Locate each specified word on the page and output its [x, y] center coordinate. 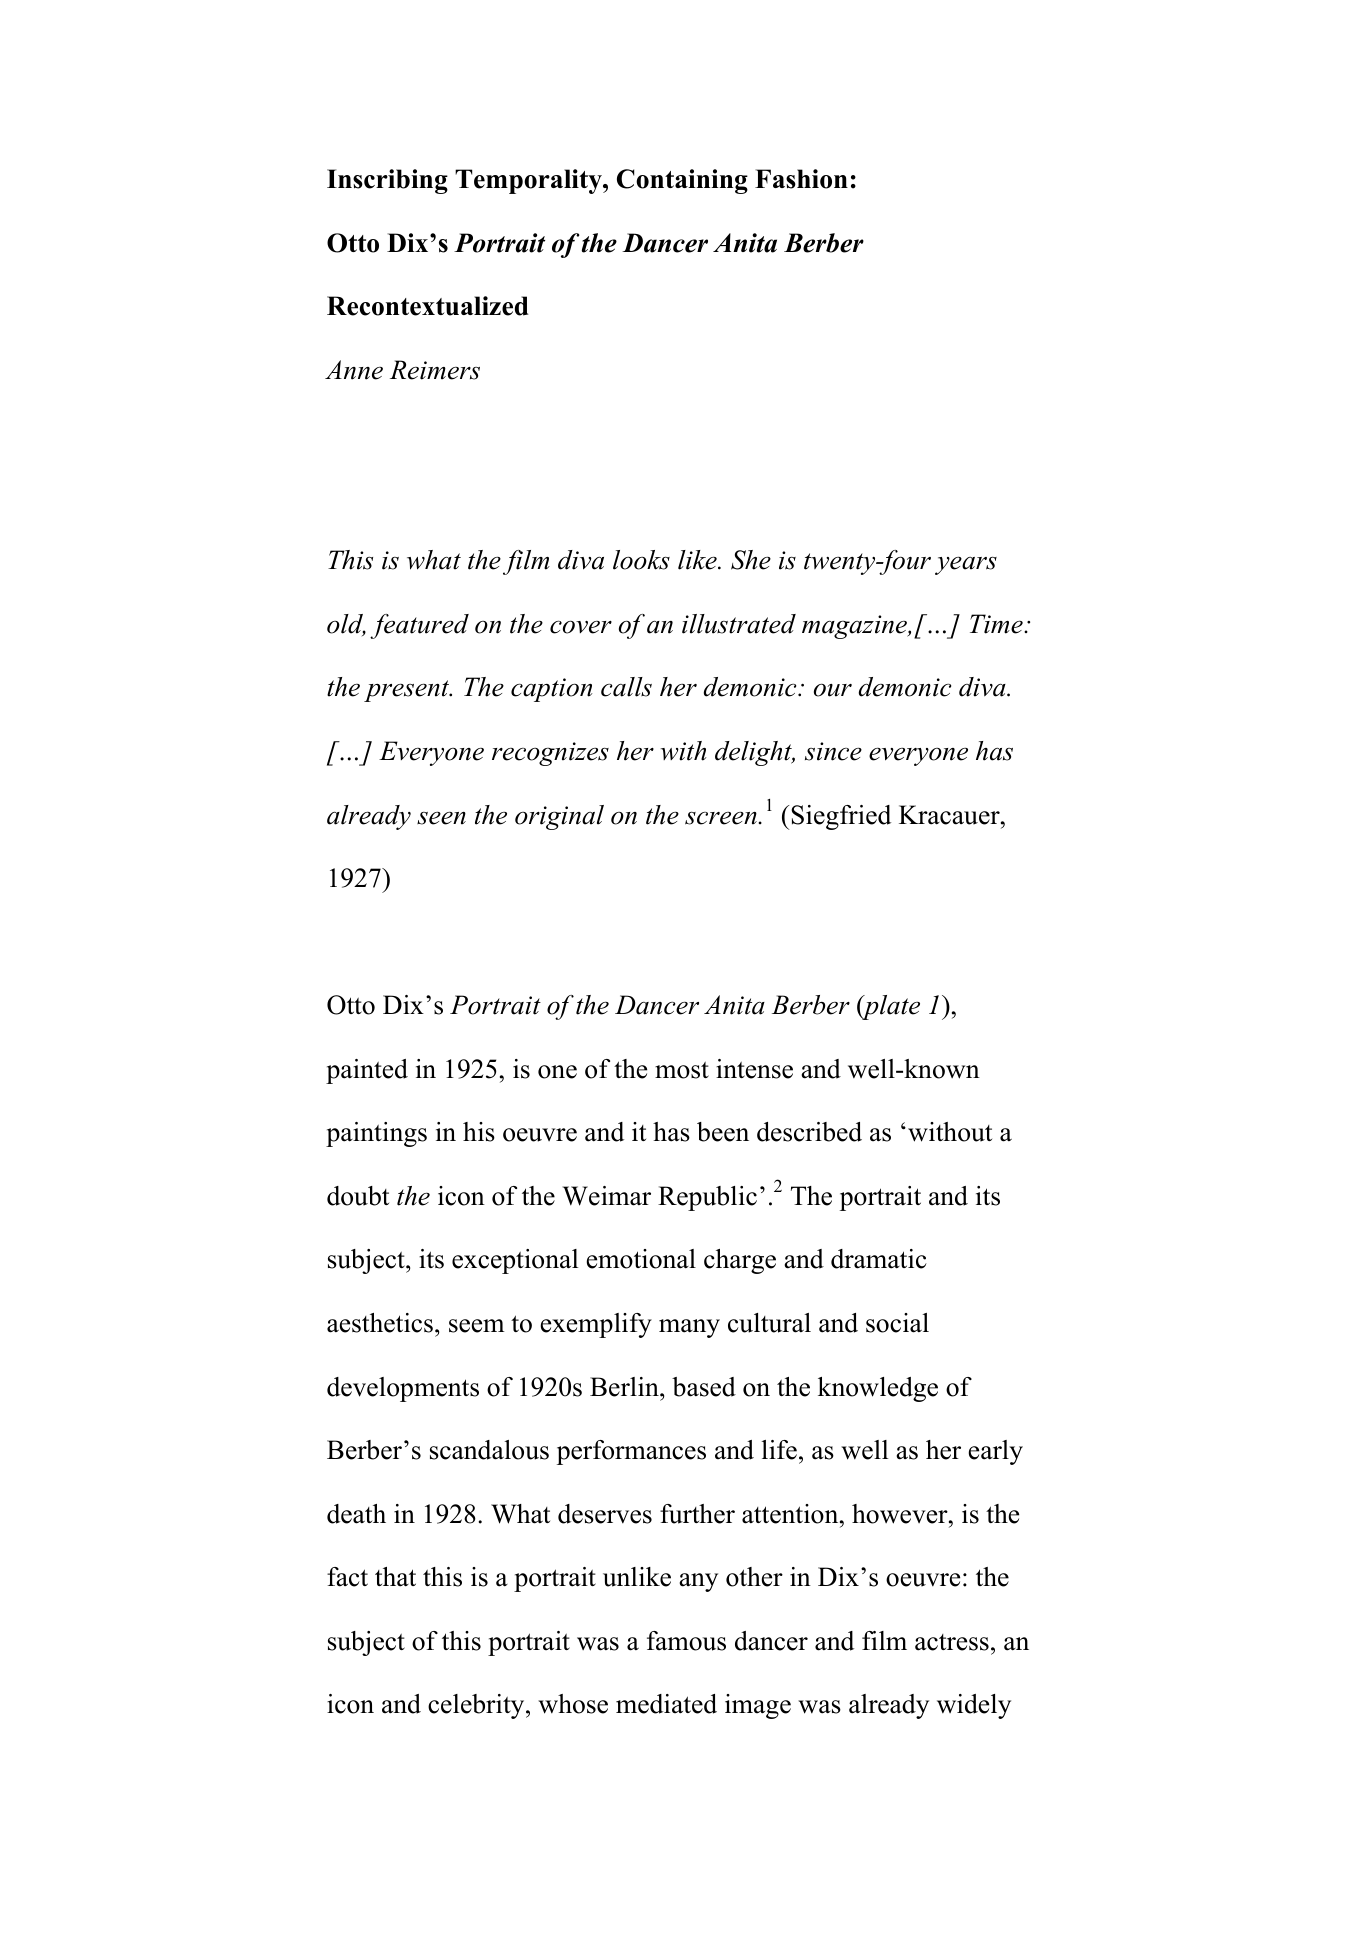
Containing [682, 181]
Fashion [801, 179]
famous [686, 1641]
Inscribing [387, 181]
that [395, 1577]
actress [952, 1642]
